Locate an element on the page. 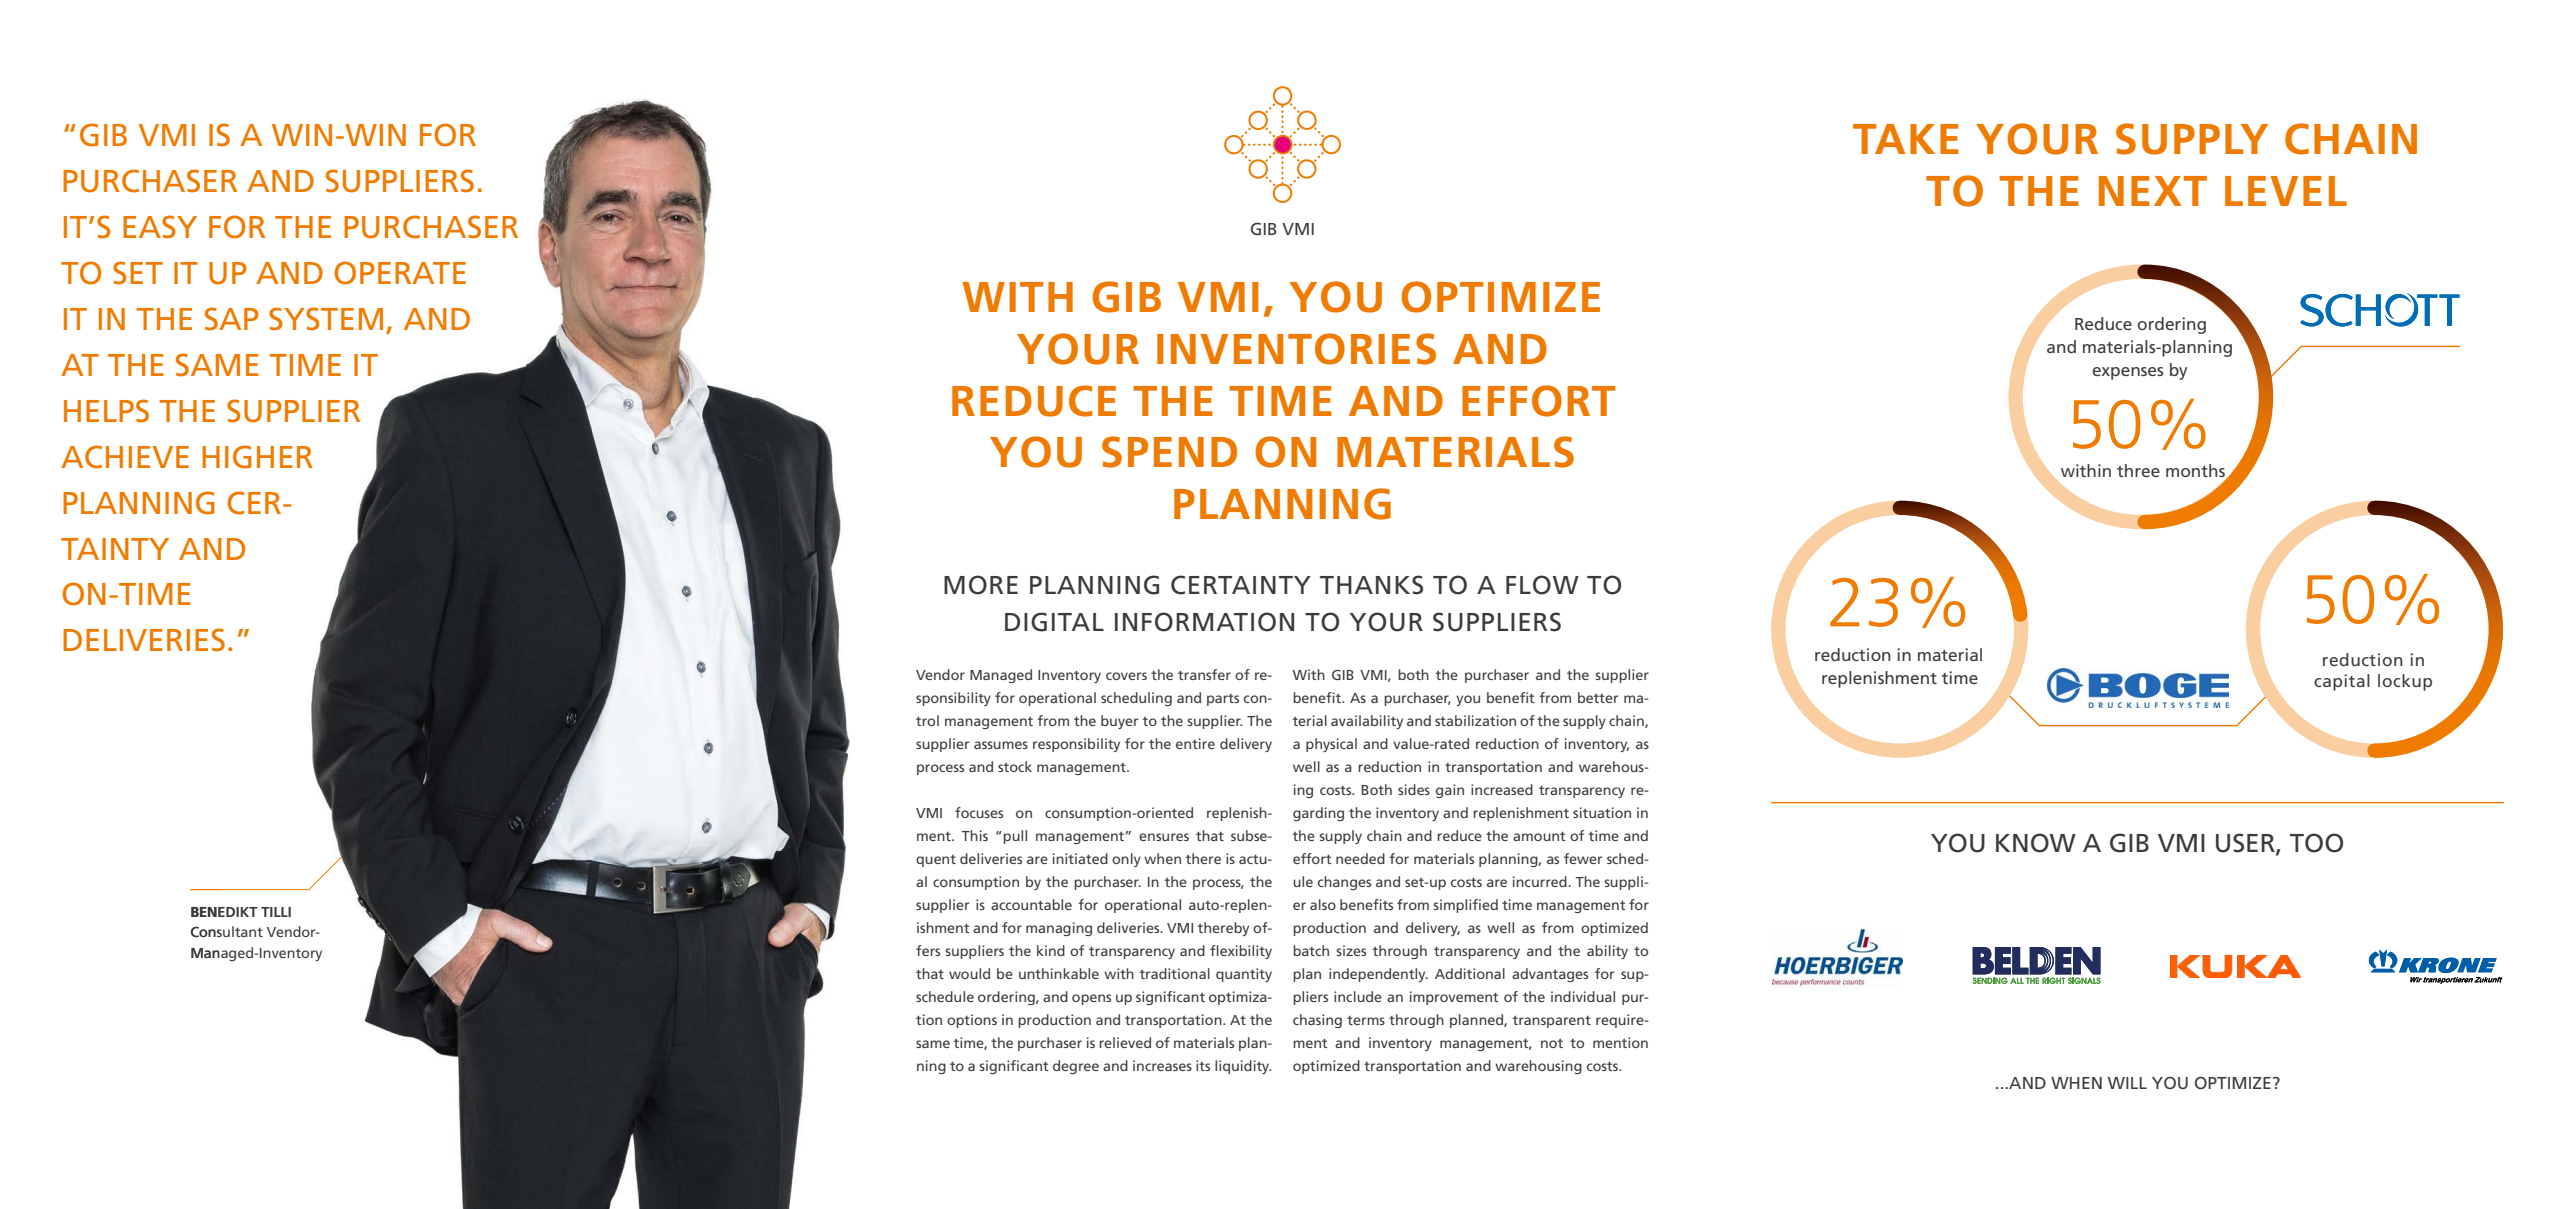 The height and width of the image is (1209, 2557). assumes is located at coordinates (1001, 745).
